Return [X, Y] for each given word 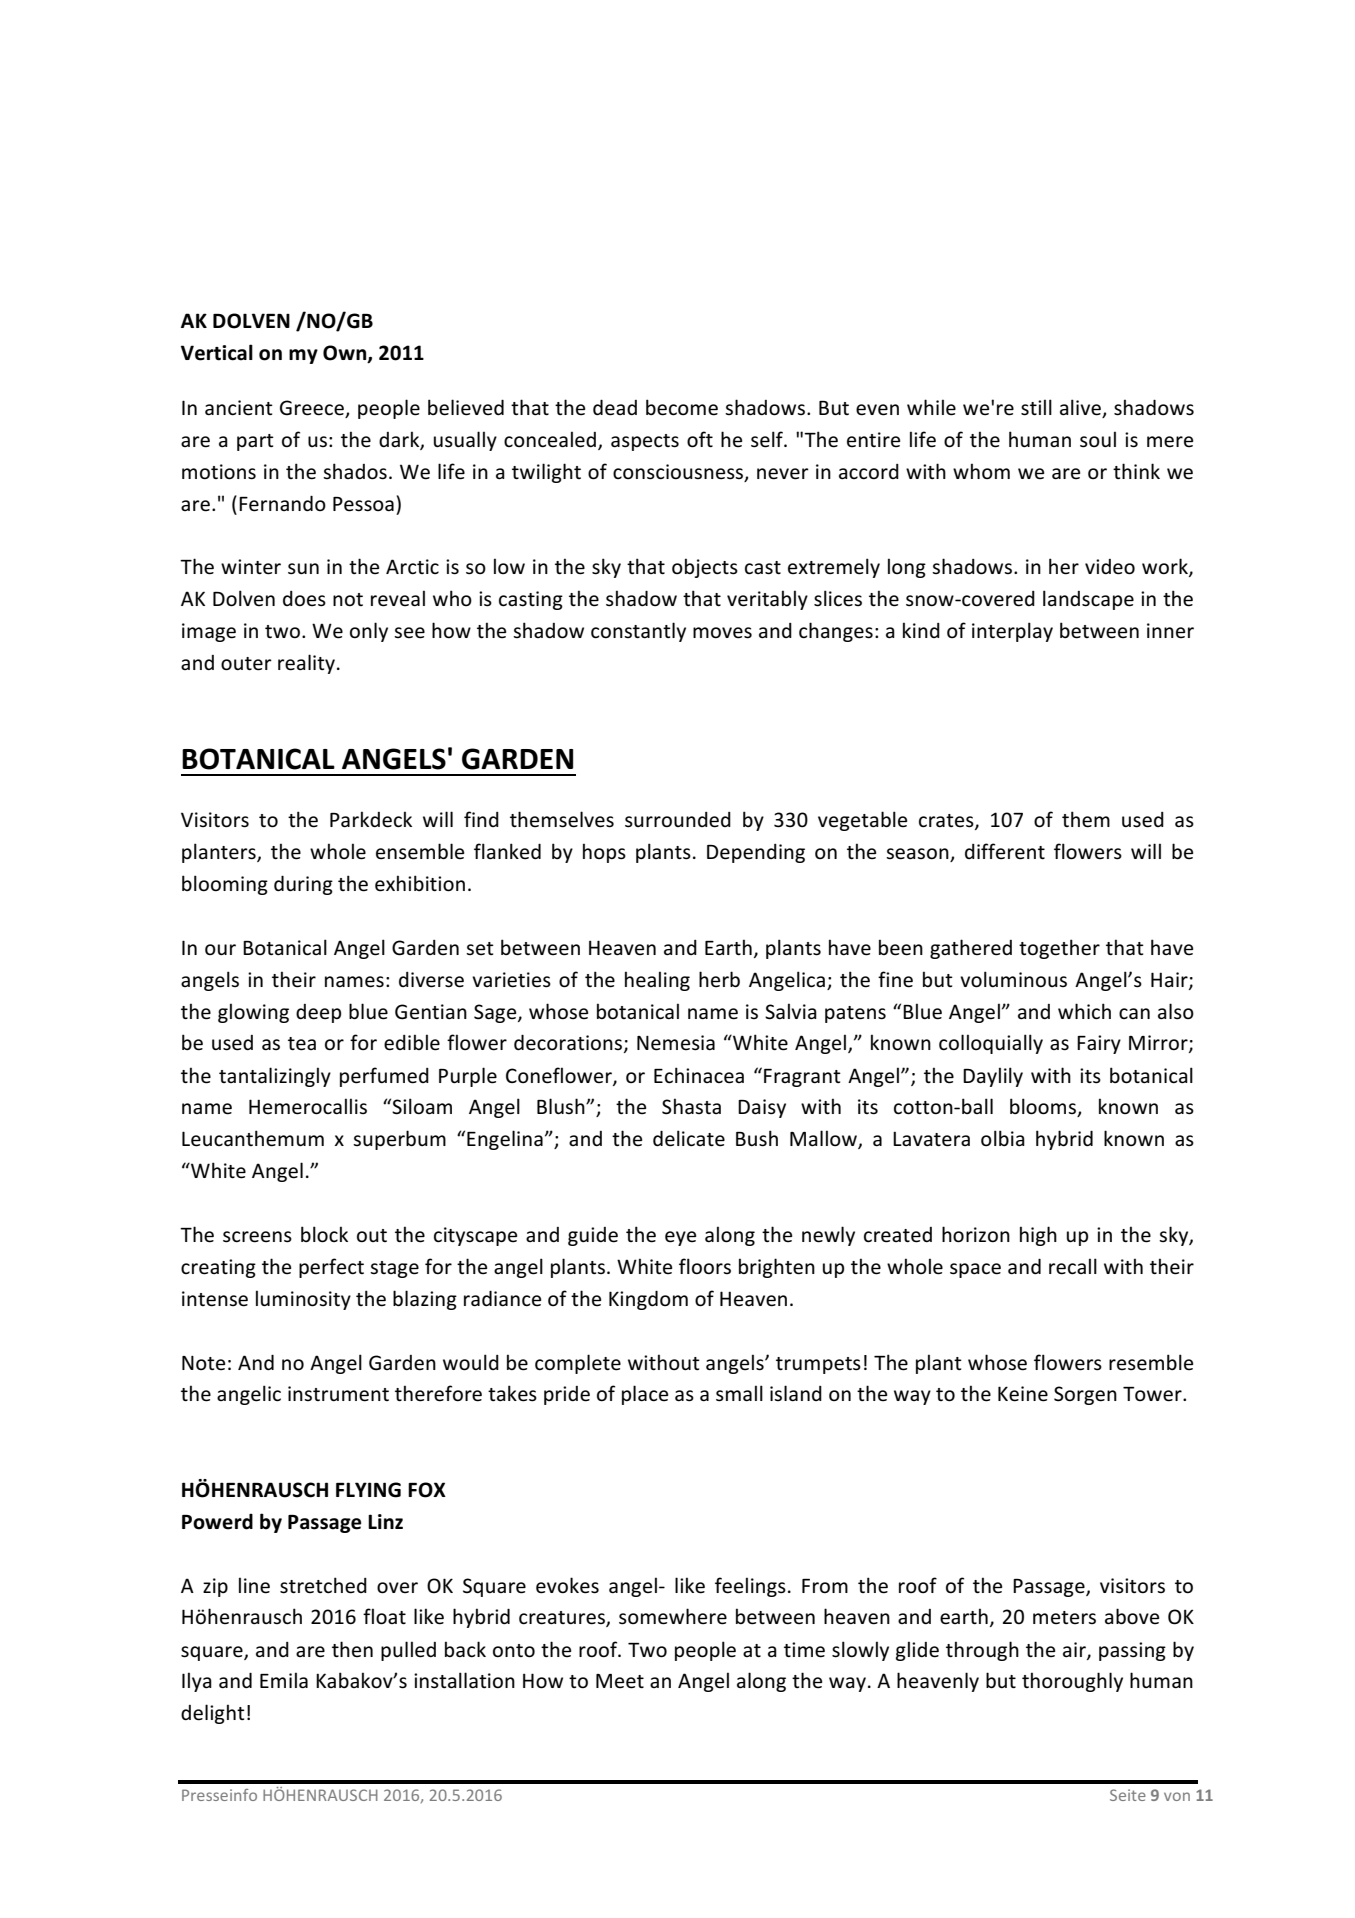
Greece [313, 409]
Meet [620, 1681]
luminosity [303, 1300]
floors [705, 1266]
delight [213, 1714]
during [303, 885]
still [1036, 407]
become [682, 407]
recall [1073, 1266]
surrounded [678, 820]
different [1005, 851]
